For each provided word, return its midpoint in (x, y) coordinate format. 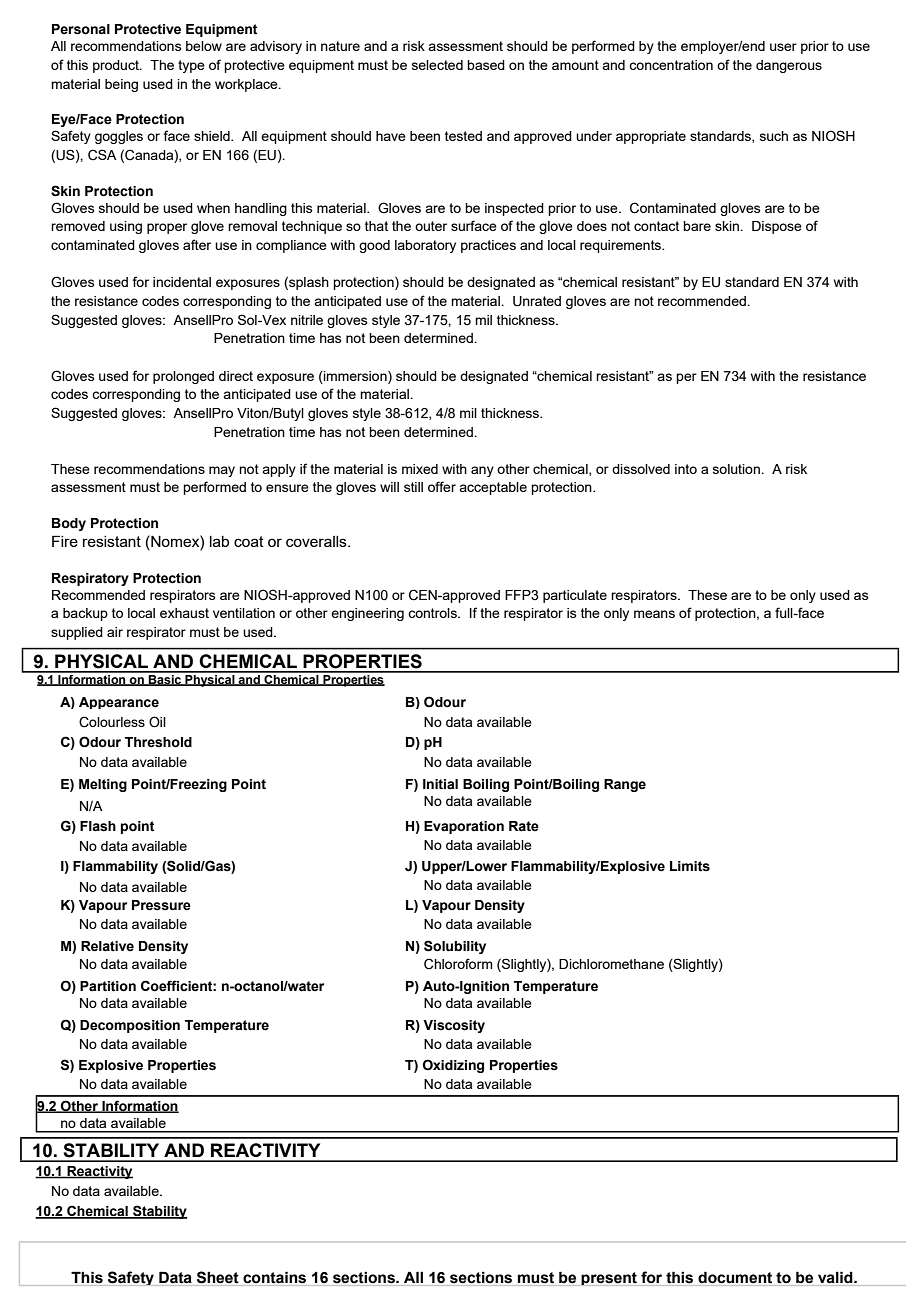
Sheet (218, 1278)
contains (275, 1278)
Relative (107, 946)
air (115, 632)
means (654, 614)
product (117, 66)
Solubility (455, 947)
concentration (671, 65)
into (686, 469)
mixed (420, 469)
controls (433, 613)
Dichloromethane (611, 964)
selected (437, 65)
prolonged (183, 377)
